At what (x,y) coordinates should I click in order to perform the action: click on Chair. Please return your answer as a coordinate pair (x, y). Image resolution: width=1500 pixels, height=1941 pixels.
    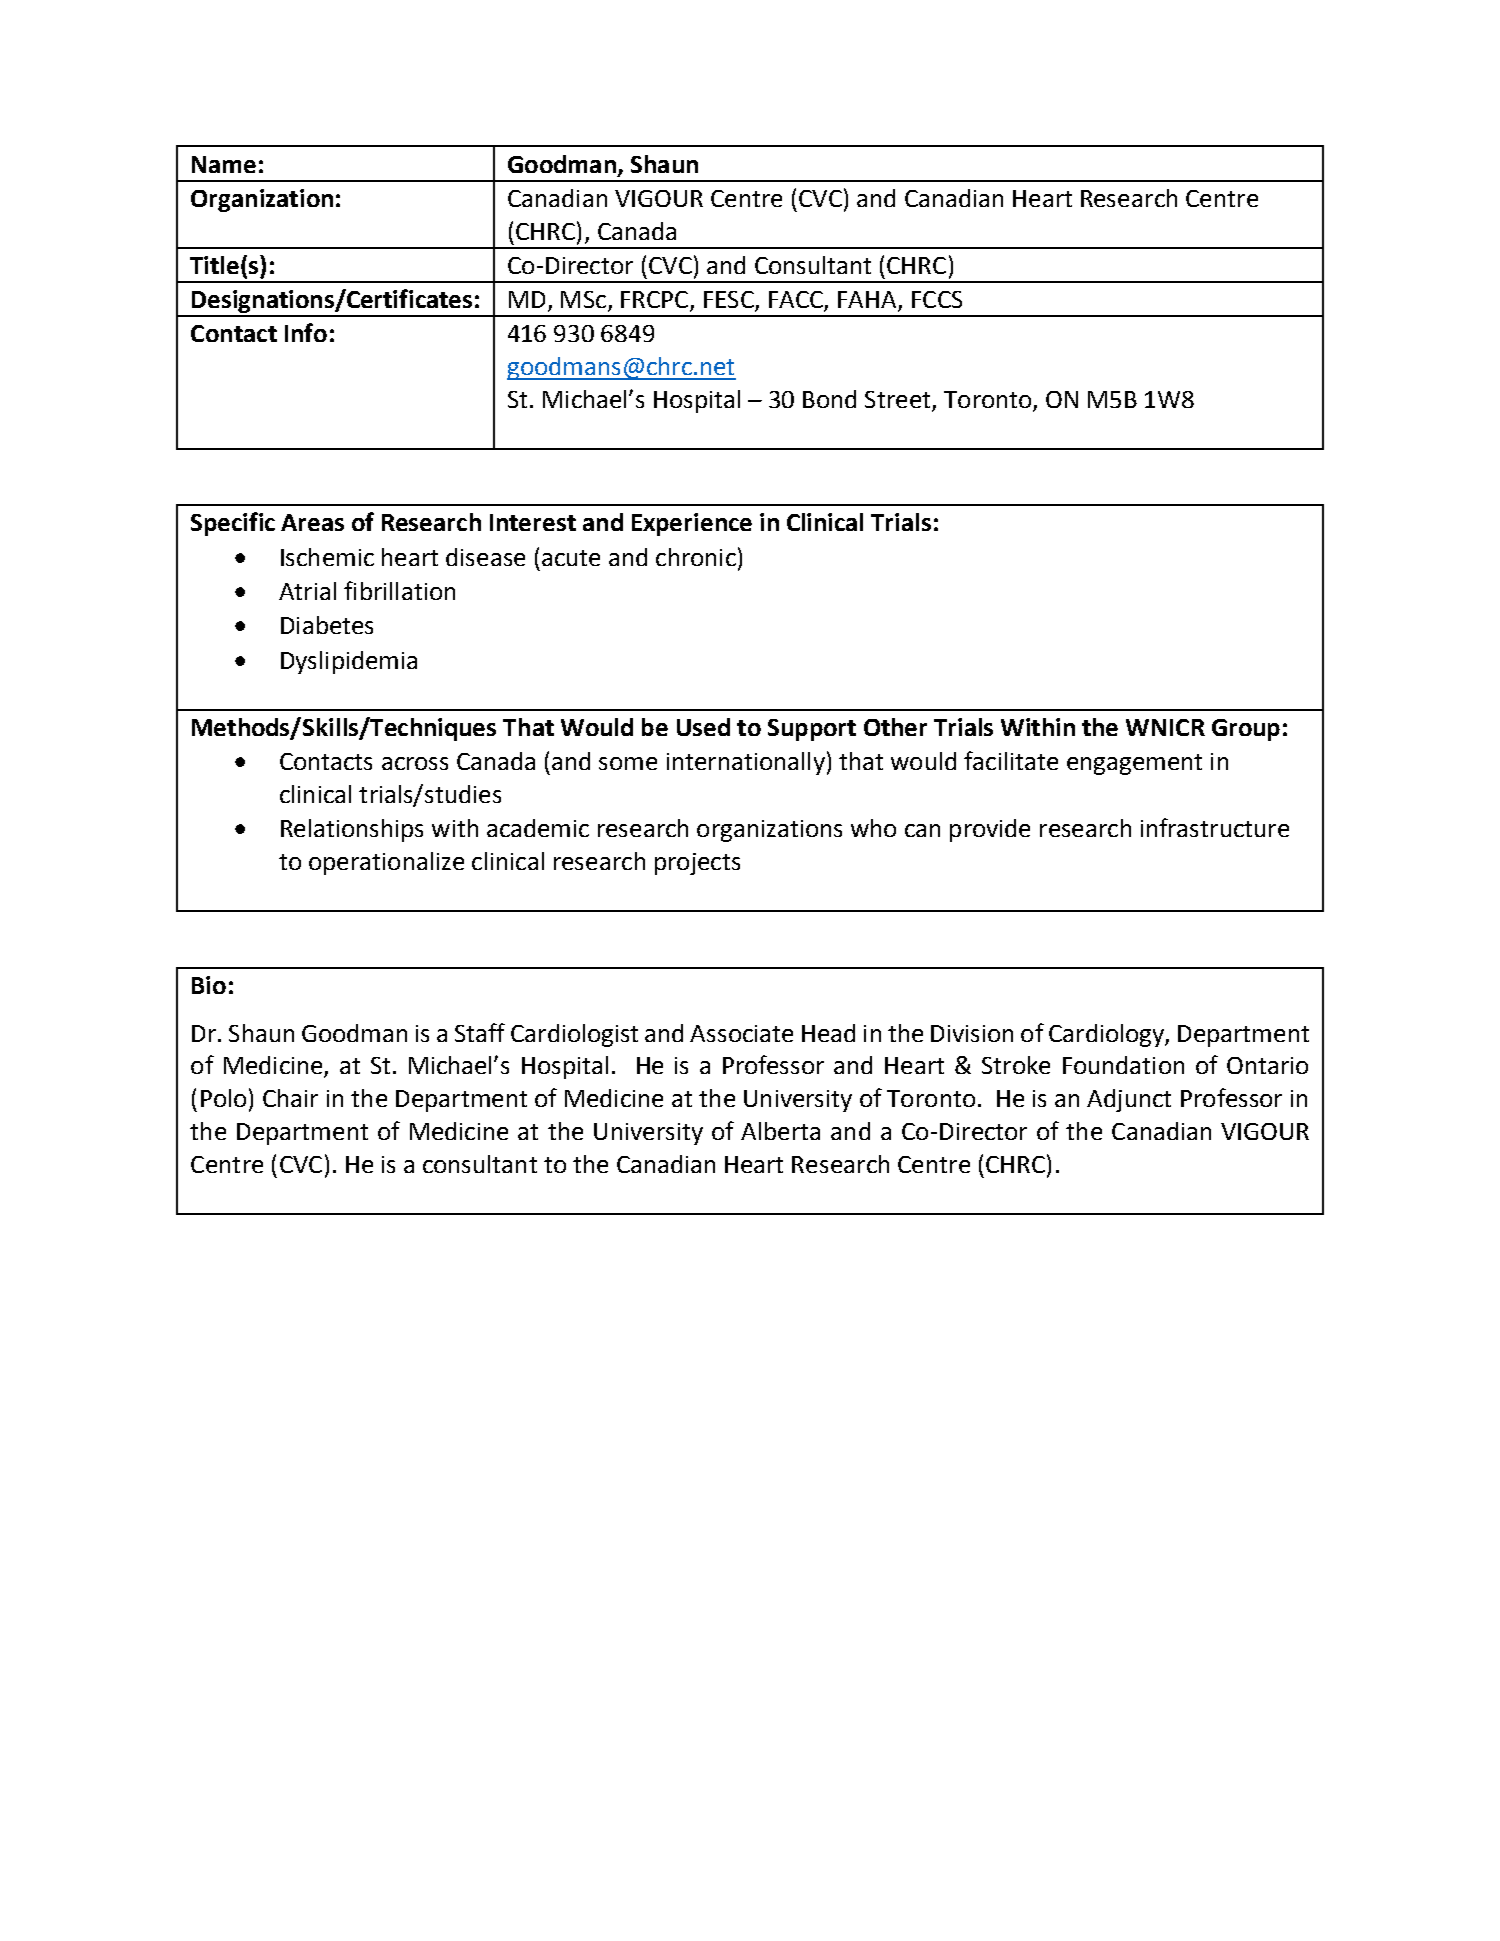
    Looking at the image, I should click on (290, 1098).
